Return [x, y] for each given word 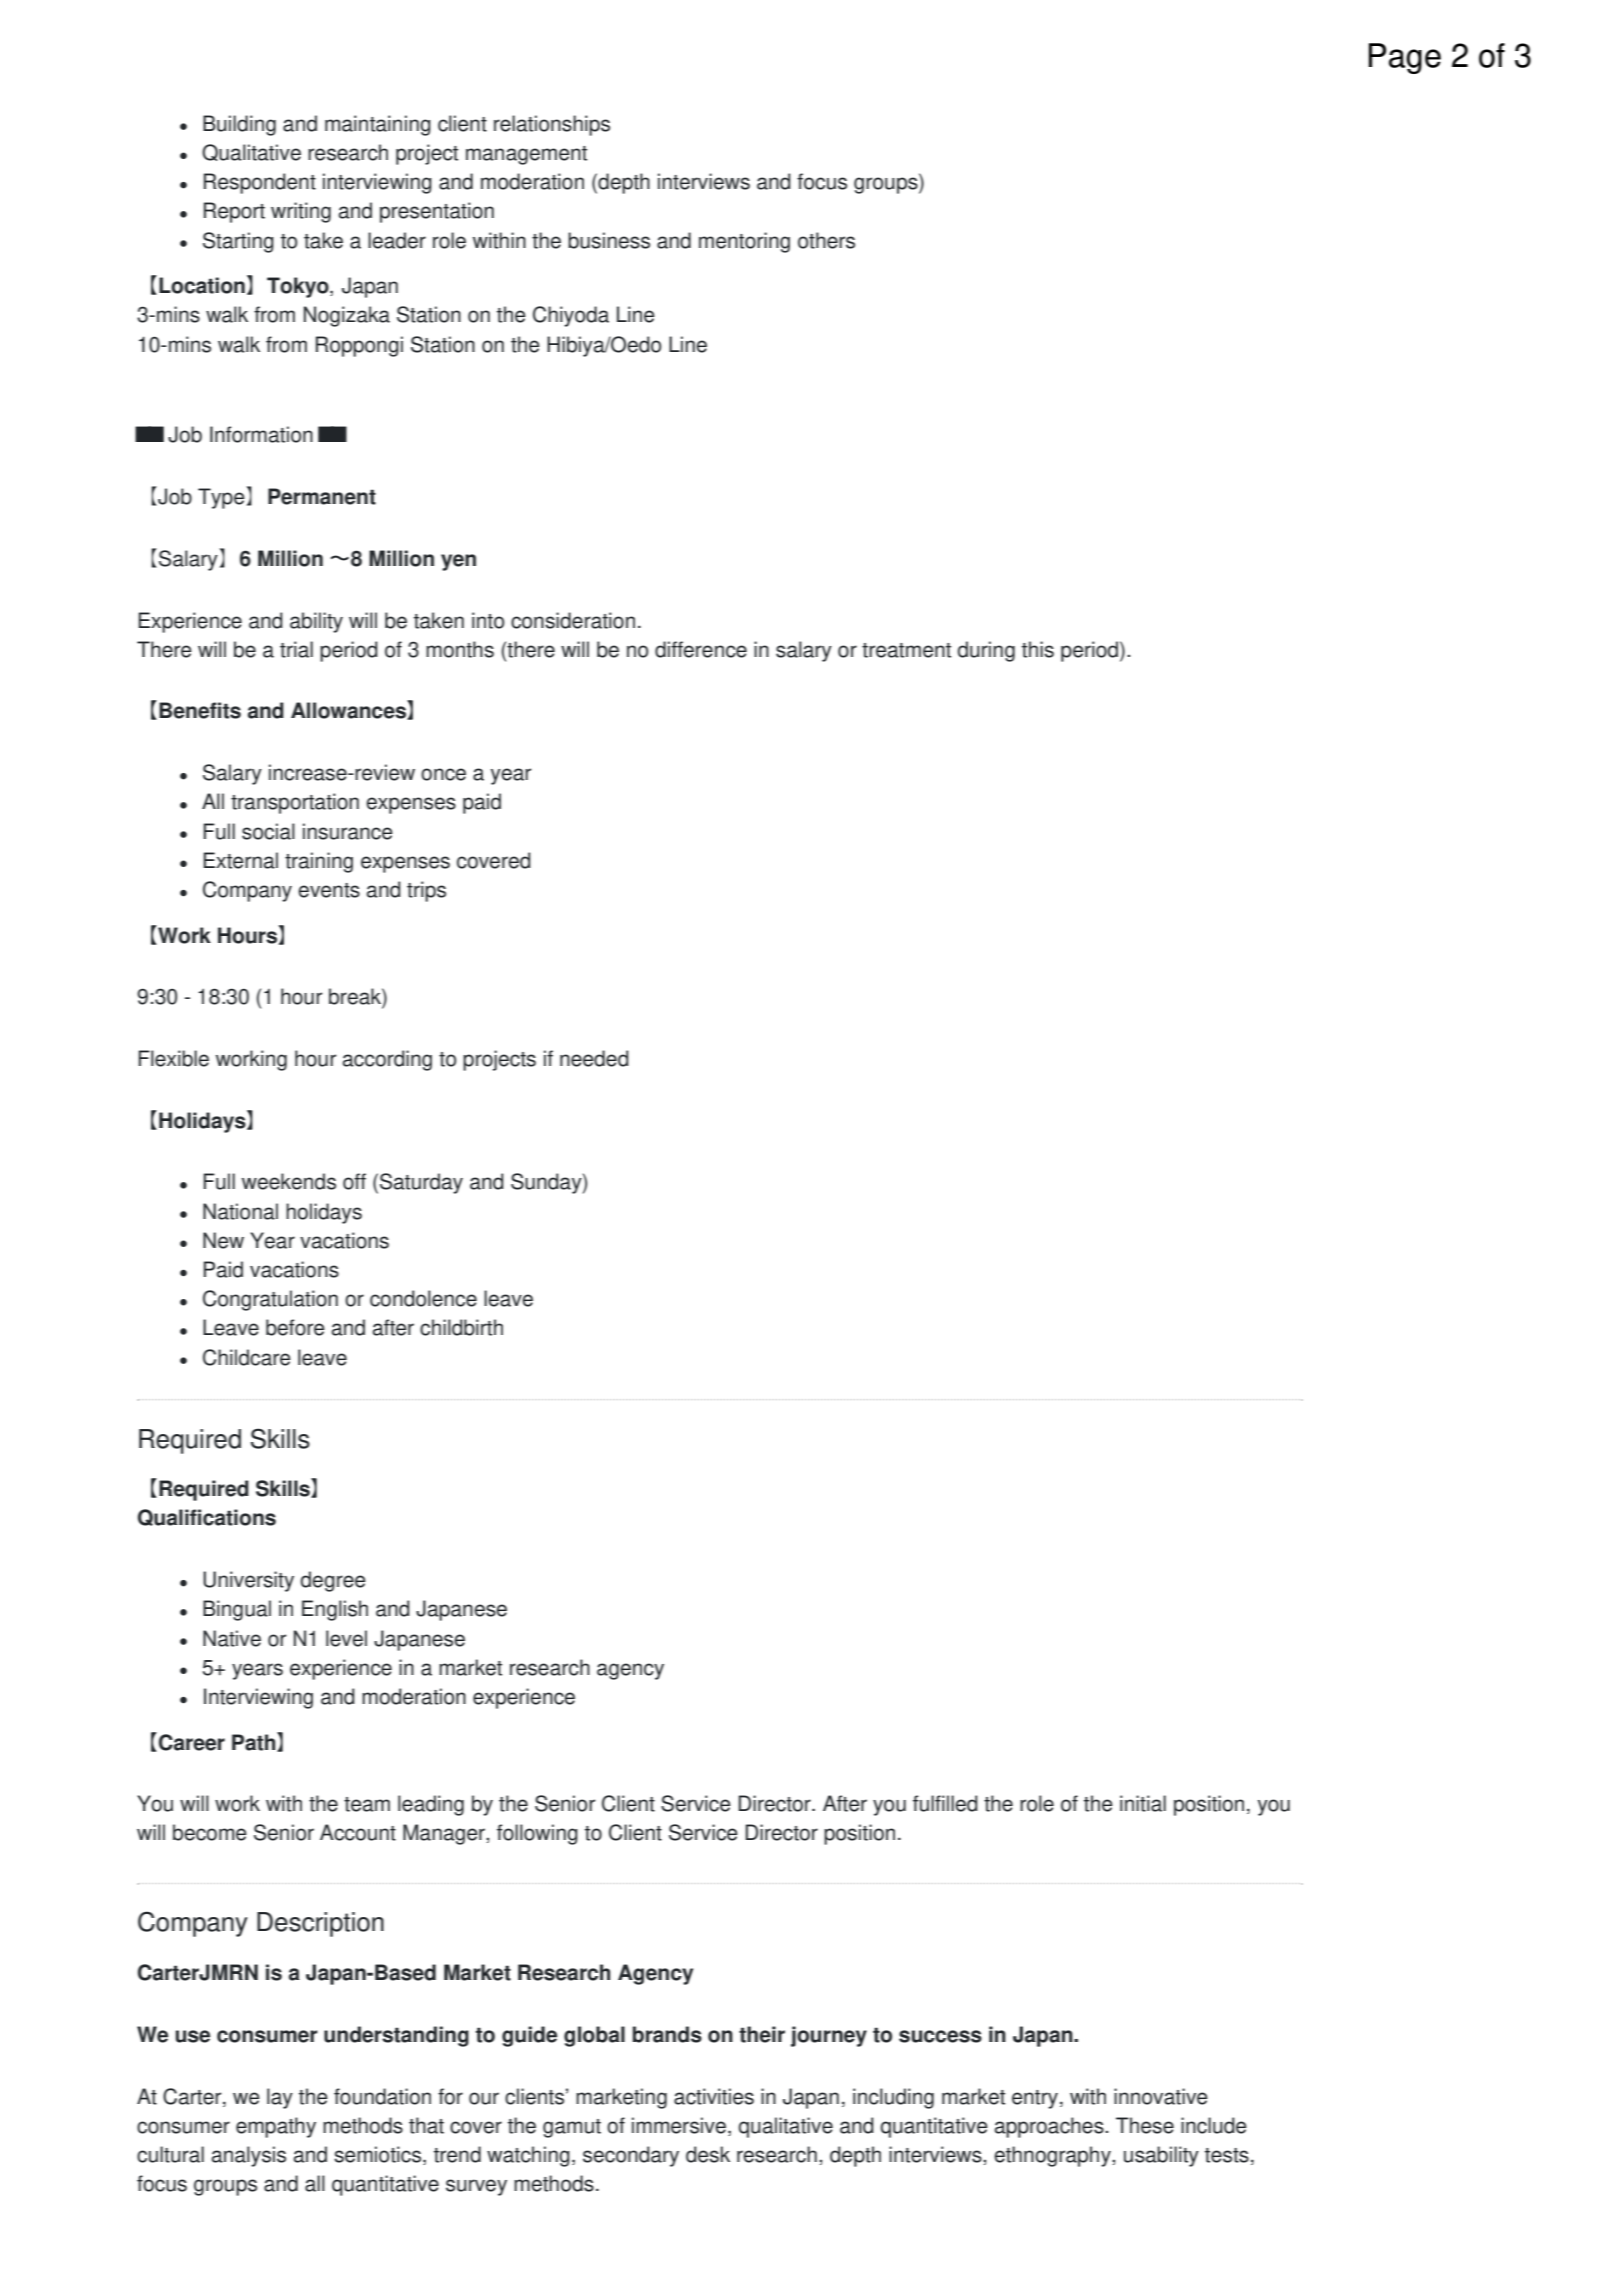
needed [594, 1058]
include [1214, 2125]
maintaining [378, 125]
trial [296, 649]
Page [1405, 58]
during [986, 651]
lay [280, 2098]
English [335, 1610]
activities [714, 2096]
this [1038, 649]
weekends [289, 1181]
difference [701, 649]
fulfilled [945, 1803]
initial [1143, 1803]
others [826, 240]
